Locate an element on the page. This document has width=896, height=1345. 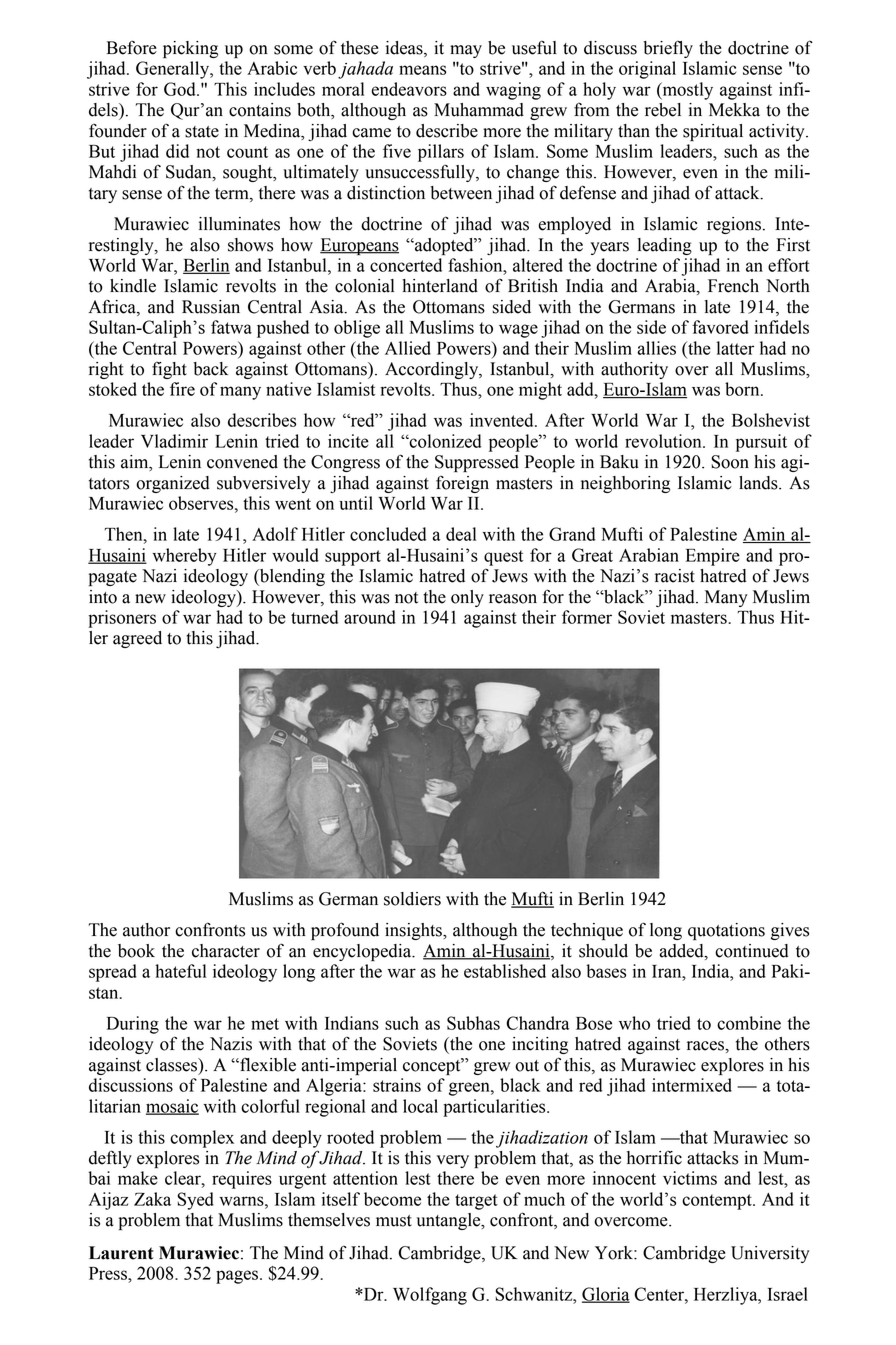
untangle is located at coordinates (450, 1221).
